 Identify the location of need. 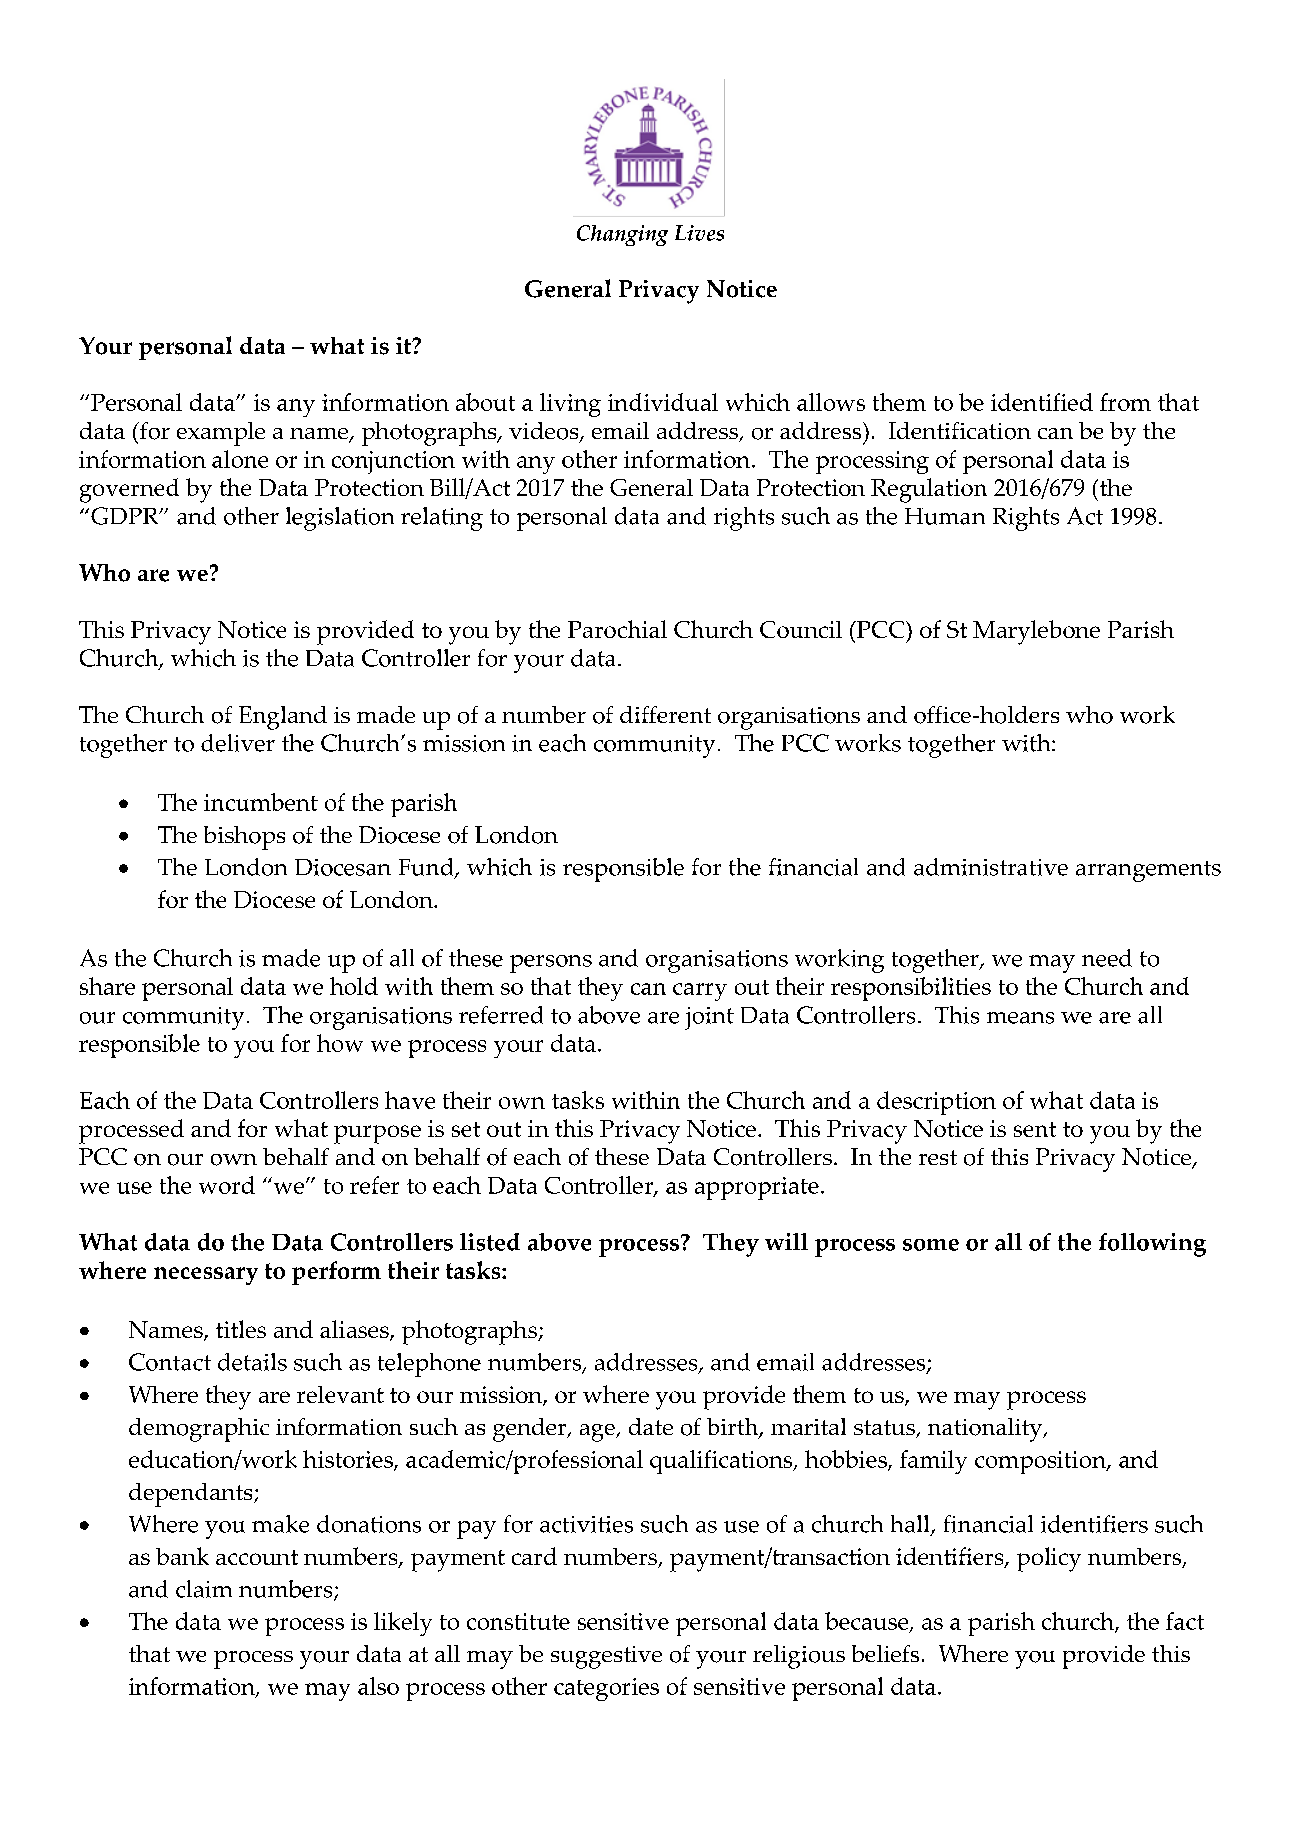
(1107, 958).
